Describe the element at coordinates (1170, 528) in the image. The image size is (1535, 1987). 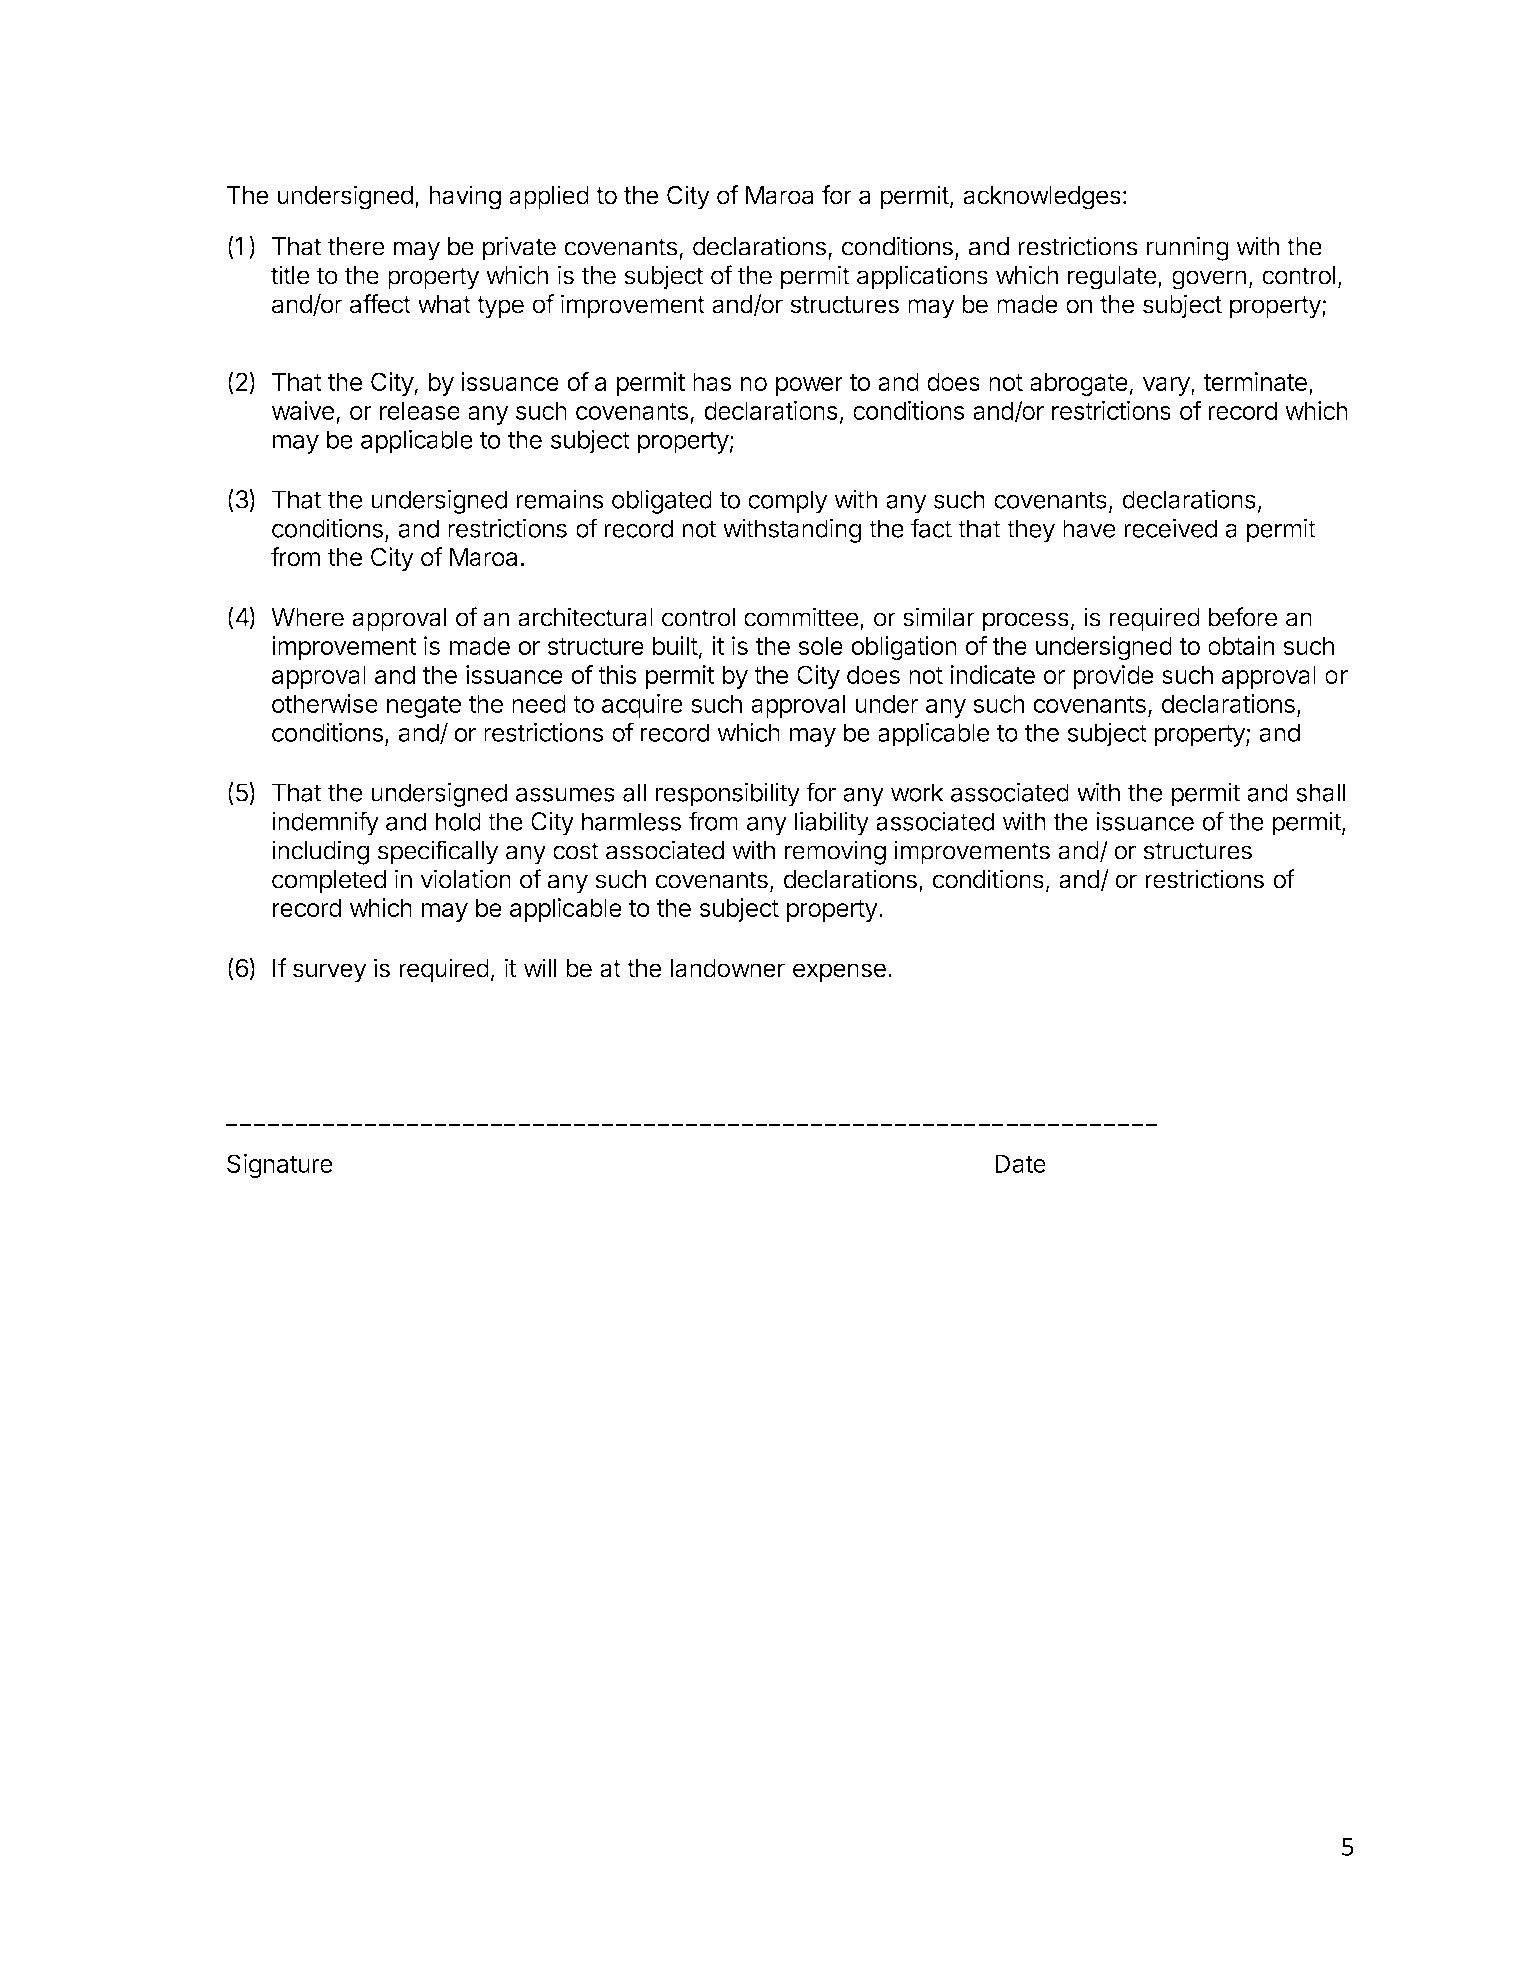
I see `received` at that location.
